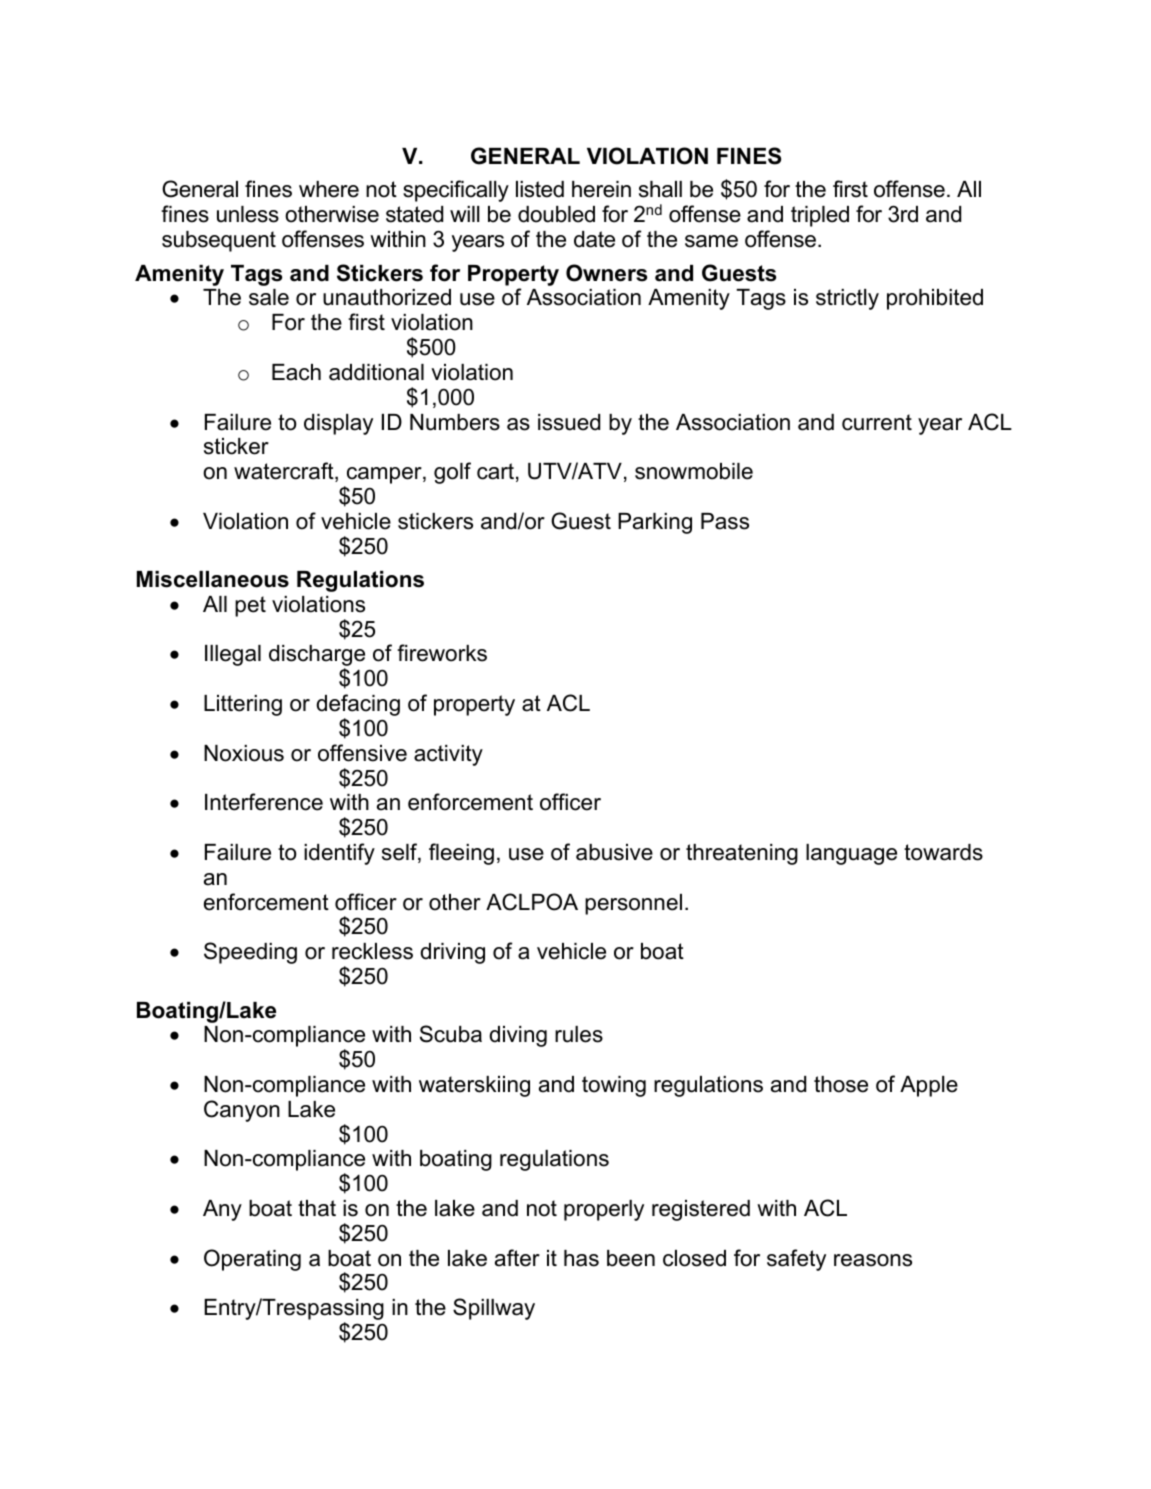 The height and width of the screenshot is (1489, 1151). Describe the element at coordinates (285, 472) in the screenshot. I see `watercraft` at that location.
